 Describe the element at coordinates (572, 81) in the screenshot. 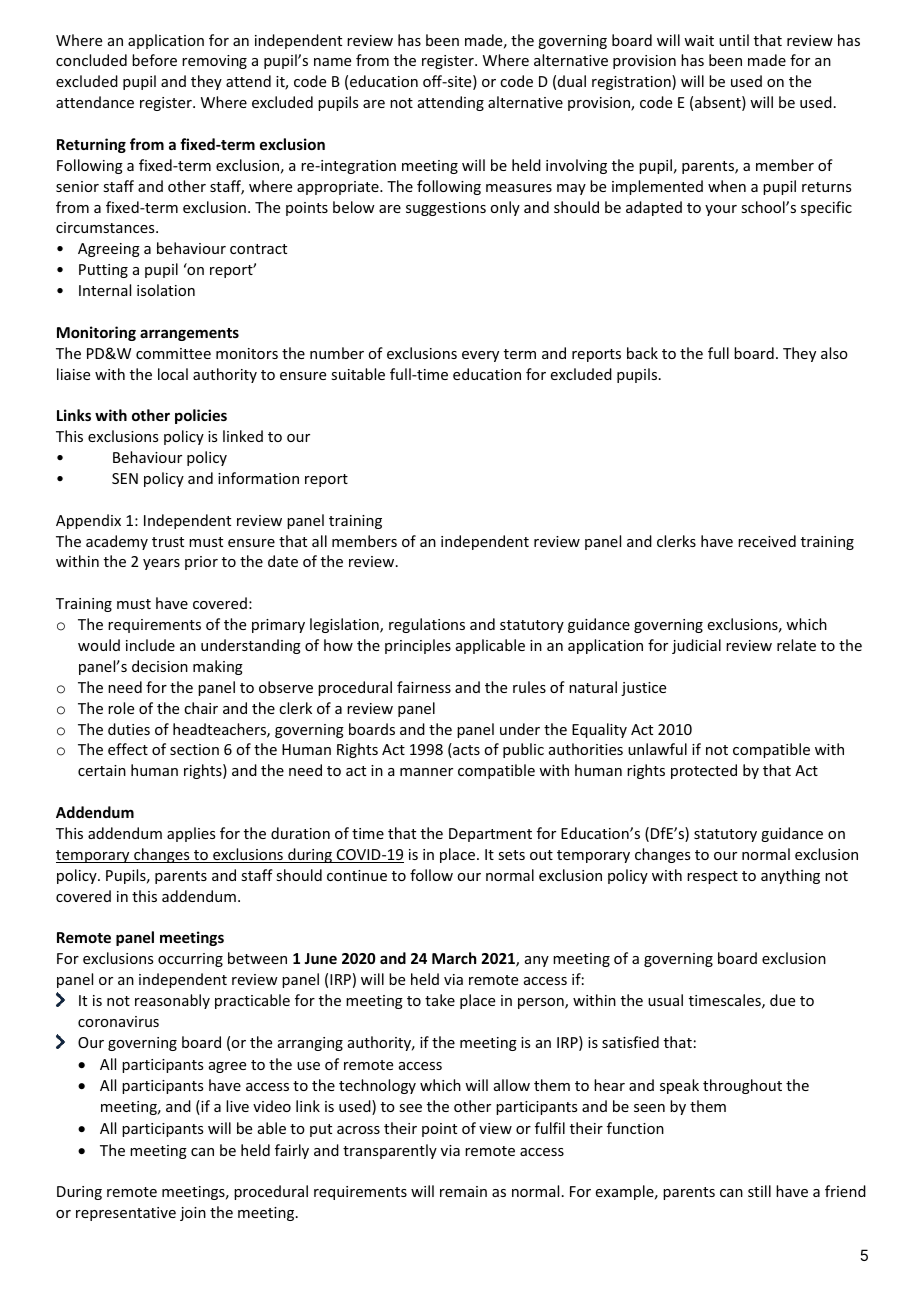

I see `dual` at that location.
